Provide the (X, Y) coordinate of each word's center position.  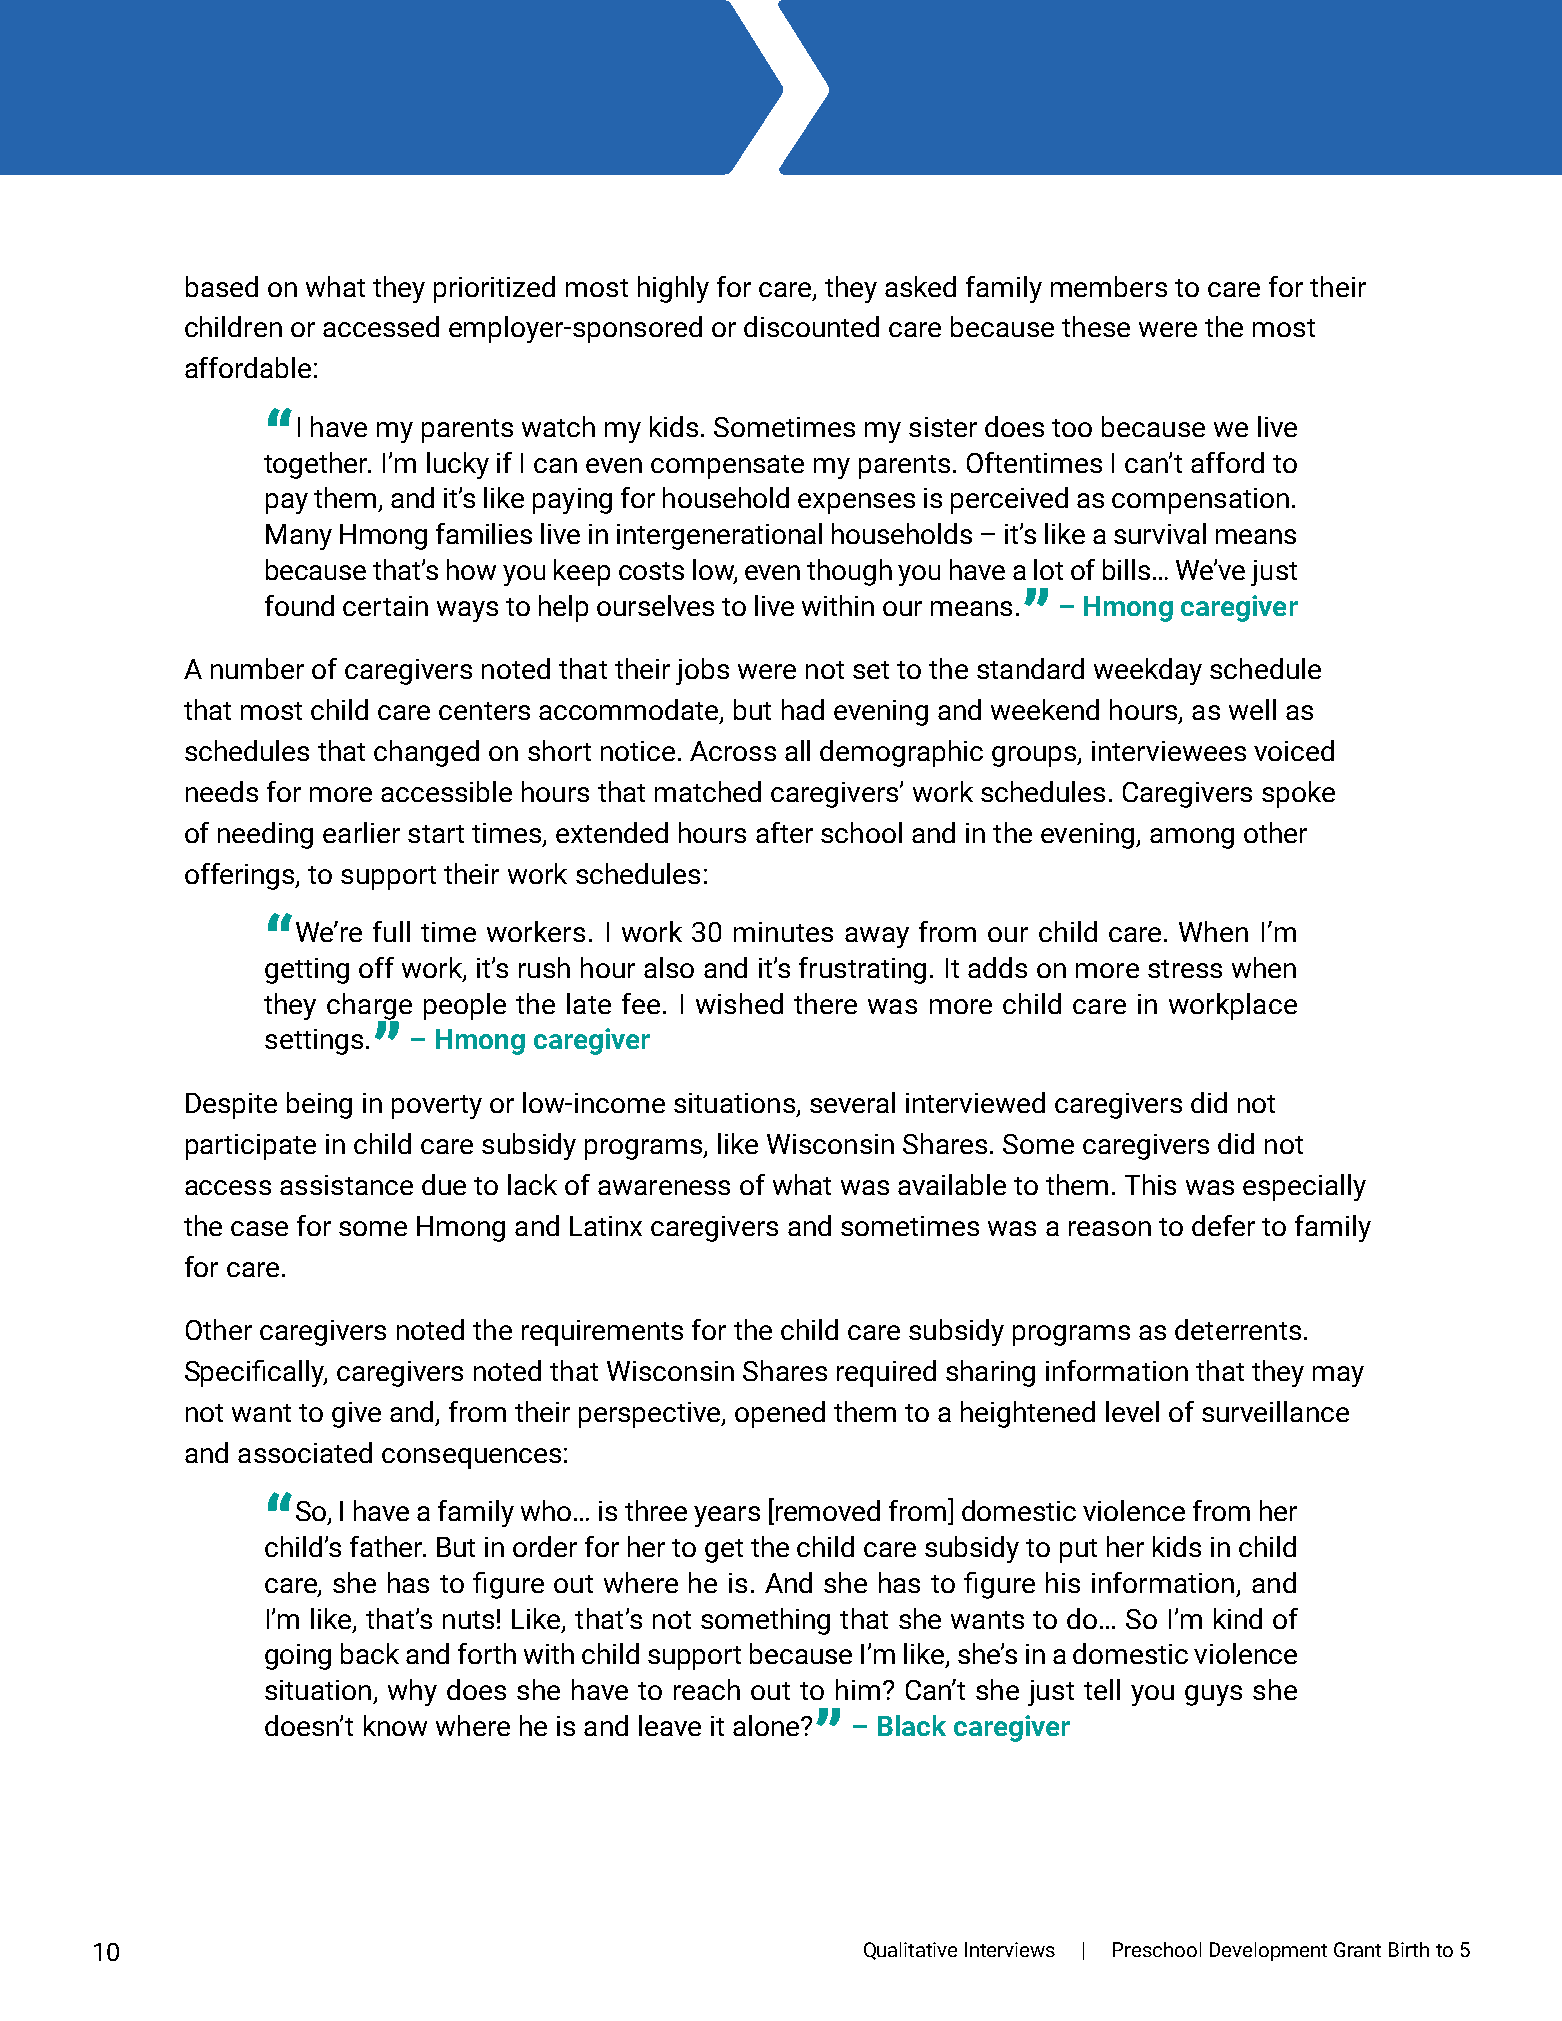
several (852, 1102)
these (1096, 326)
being (319, 1105)
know (395, 1725)
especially (1304, 1187)
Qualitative (910, 1951)
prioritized (494, 289)
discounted (811, 326)
